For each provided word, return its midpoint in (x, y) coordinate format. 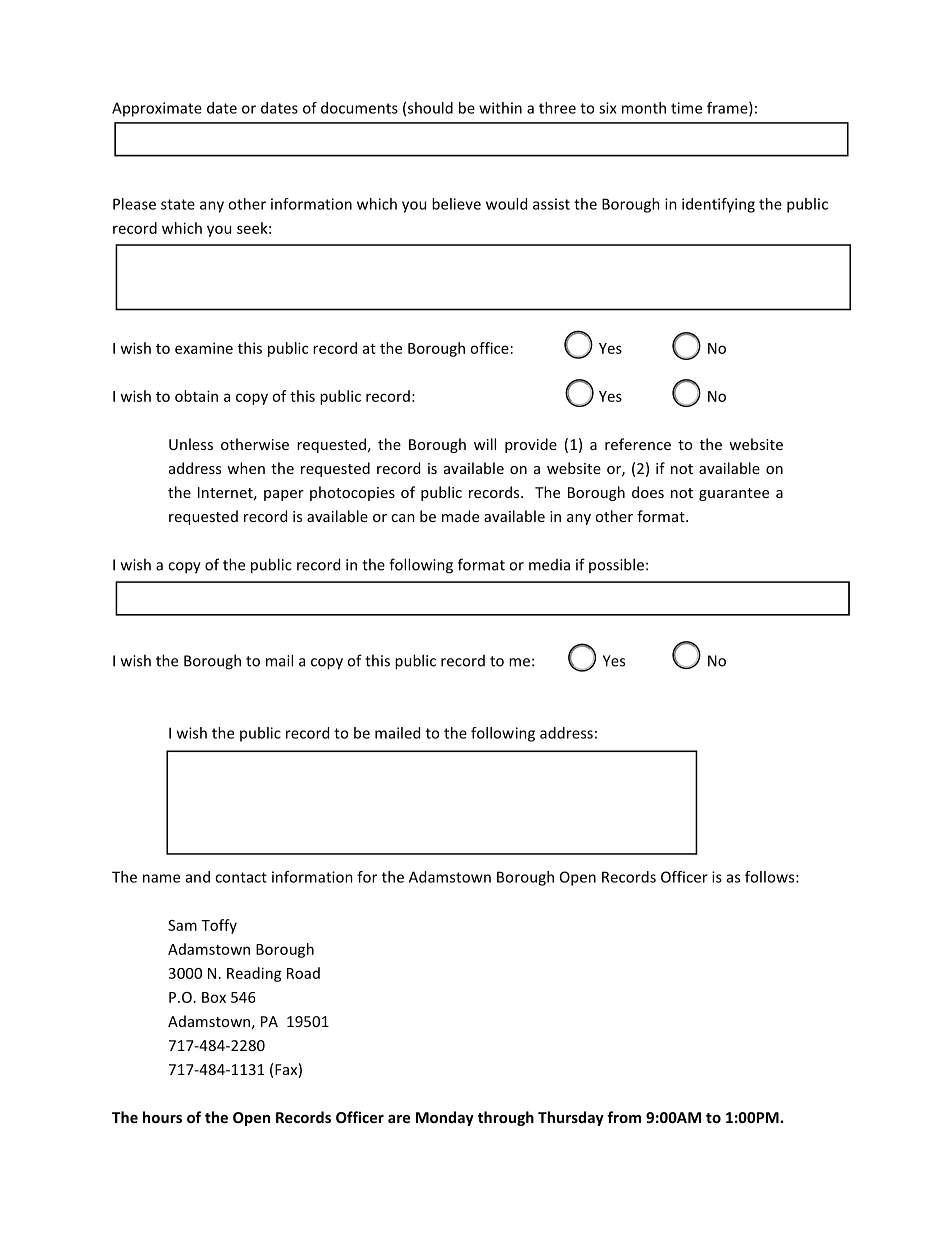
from (624, 1117)
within (500, 108)
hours (162, 1117)
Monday (445, 1118)
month (644, 108)
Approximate (157, 109)
